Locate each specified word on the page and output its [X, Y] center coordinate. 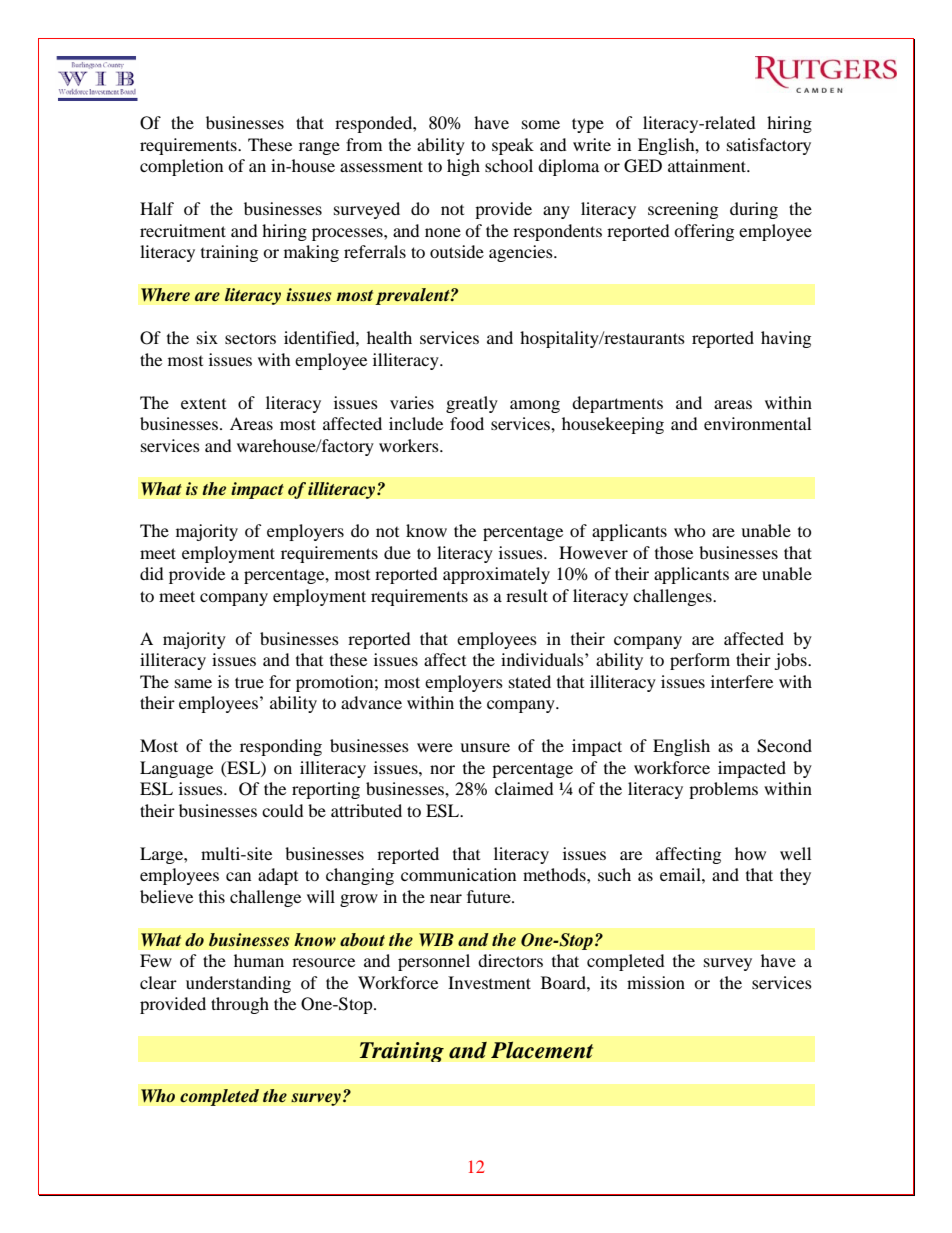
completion [181, 167]
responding [281, 747]
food [467, 423]
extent [203, 404]
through [240, 1005]
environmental [757, 423]
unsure [485, 747]
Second [784, 746]
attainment [708, 165]
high [463, 167]
